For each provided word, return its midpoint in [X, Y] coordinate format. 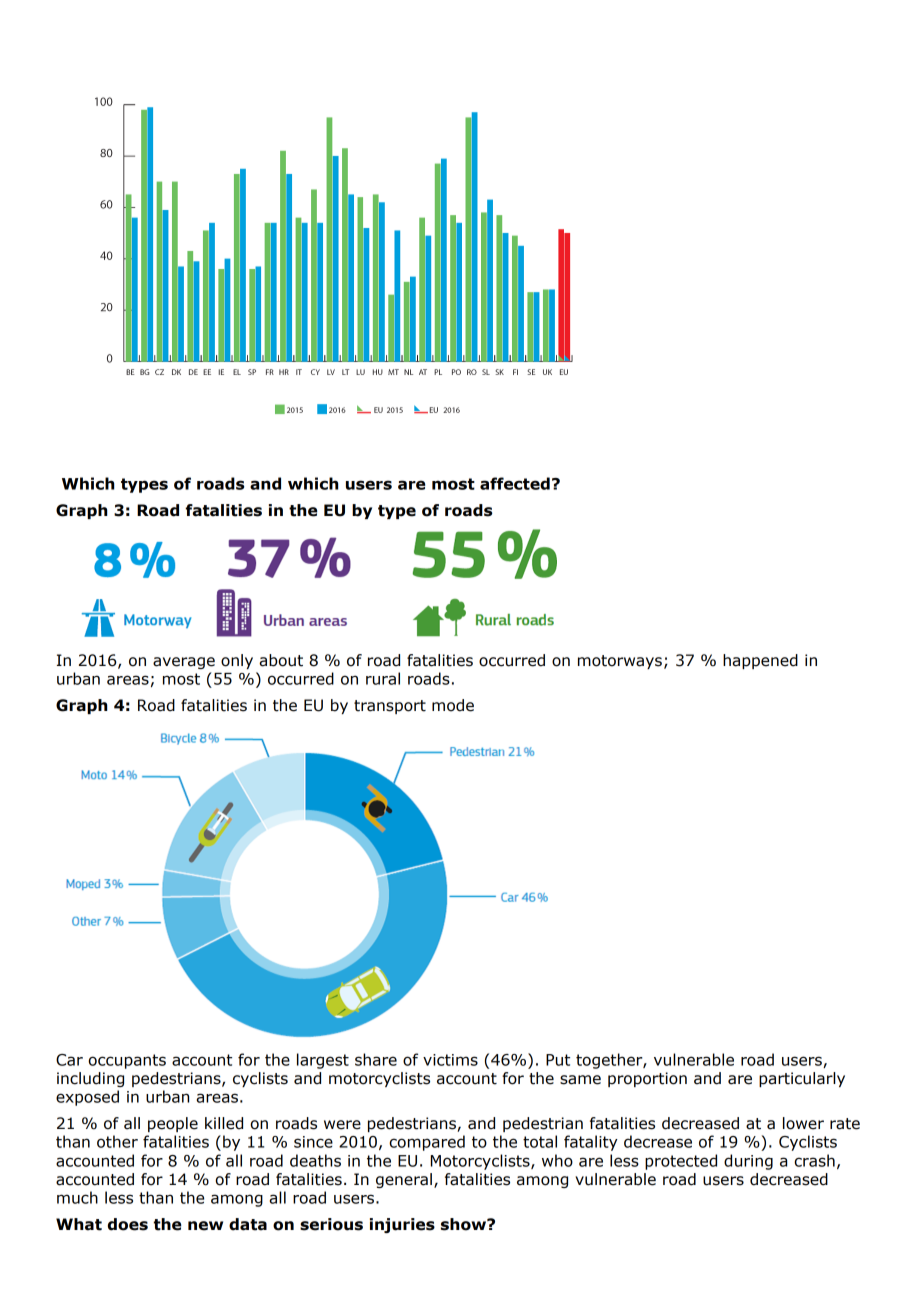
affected [515, 483]
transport [390, 707]
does [128, 1224]
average [184, 663]
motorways [620, 662]
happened [760, 661]
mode [453, 705]
